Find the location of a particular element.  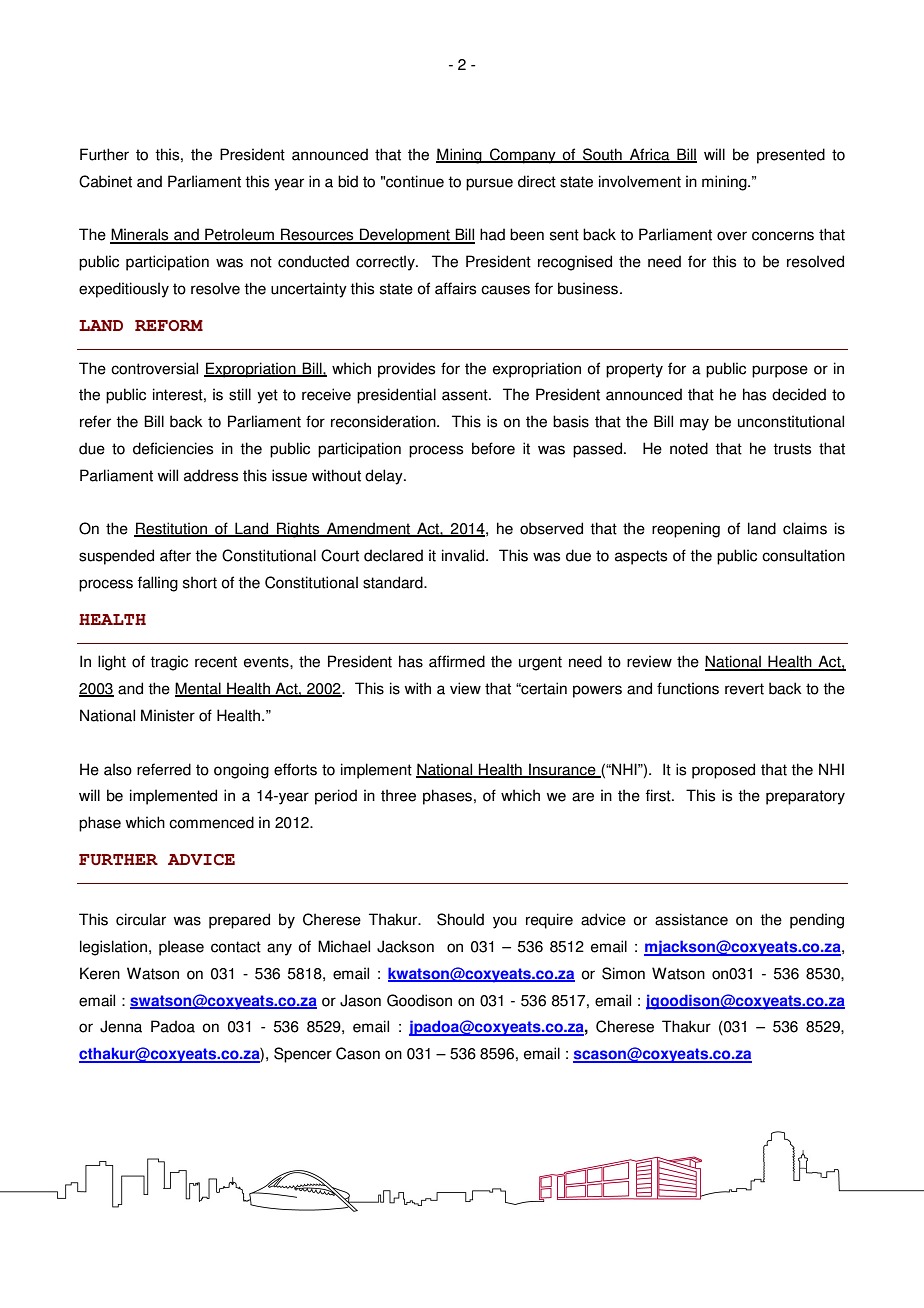

revert is located at coordinates (744, 689).
